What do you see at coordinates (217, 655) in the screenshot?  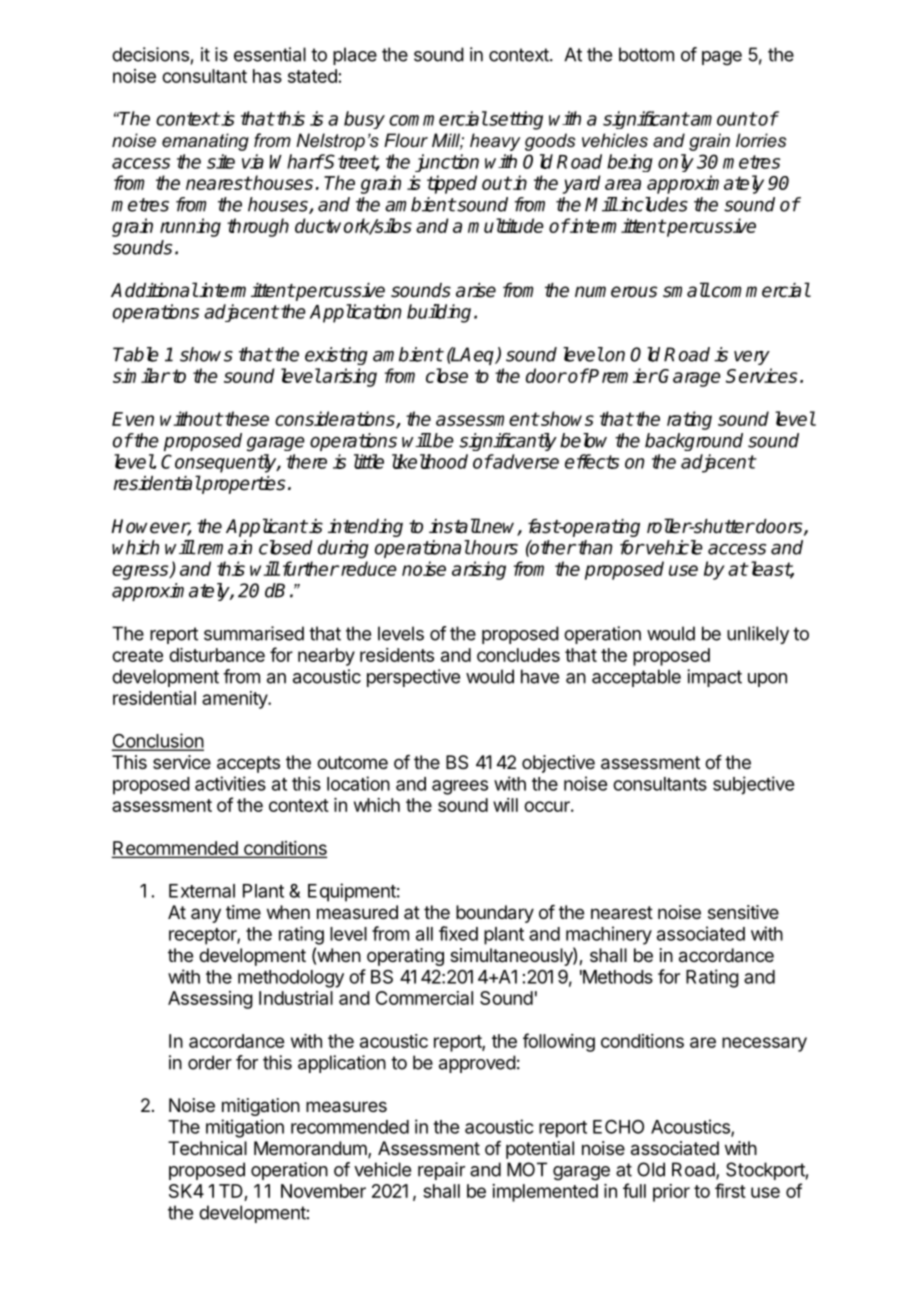 I see `disturbance` at bounding box center [217, 655].
